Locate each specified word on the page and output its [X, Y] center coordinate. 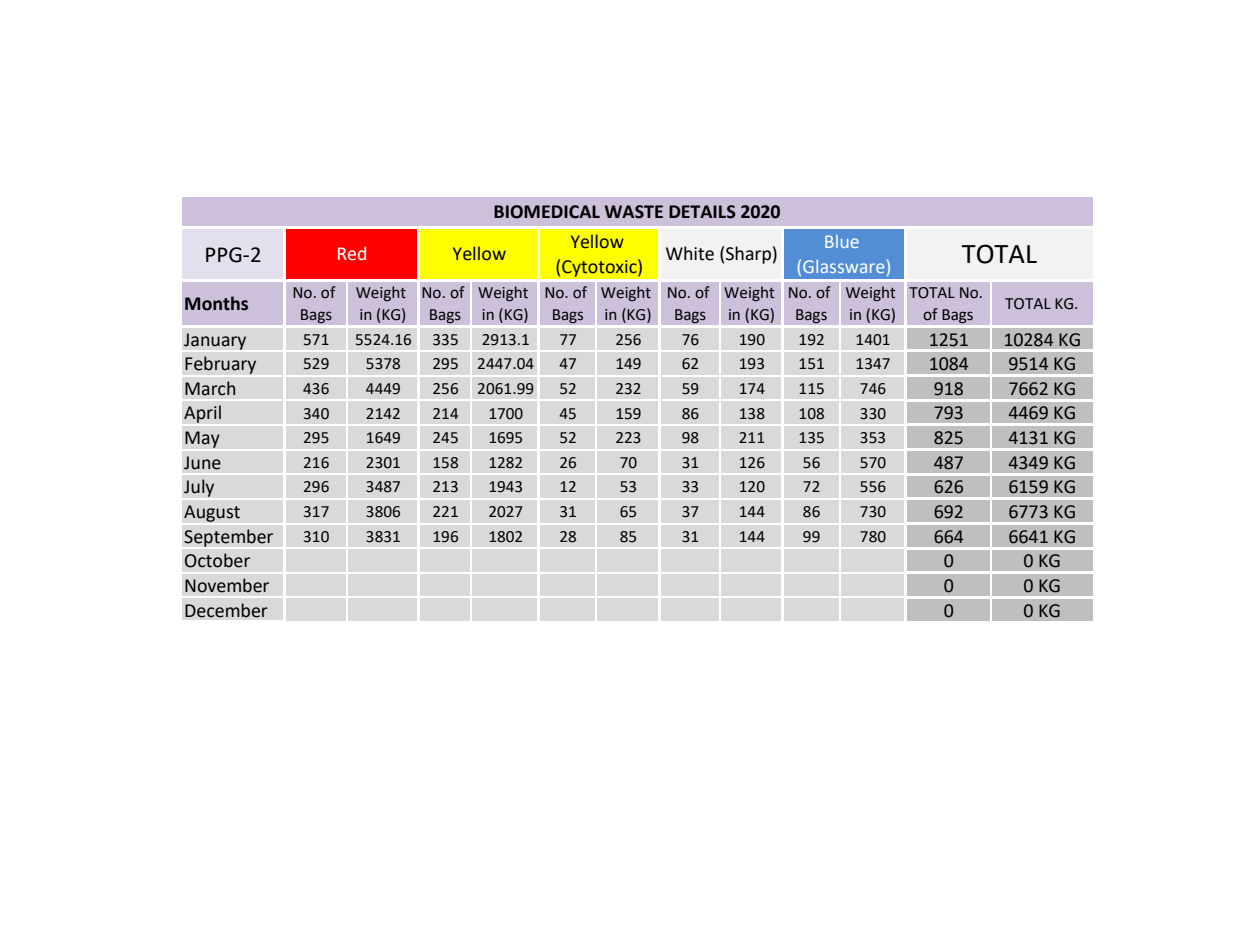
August [212, 513]
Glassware [843, 266]
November [227, 585]
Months [216, 303]
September [228, 538]
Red [352, 253]
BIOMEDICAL [547, 212]
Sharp [748, 255]
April [202, 414]
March [210, 388]
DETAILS [702, 212]
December [226, 610]
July [199, 488]
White [690, 253]
